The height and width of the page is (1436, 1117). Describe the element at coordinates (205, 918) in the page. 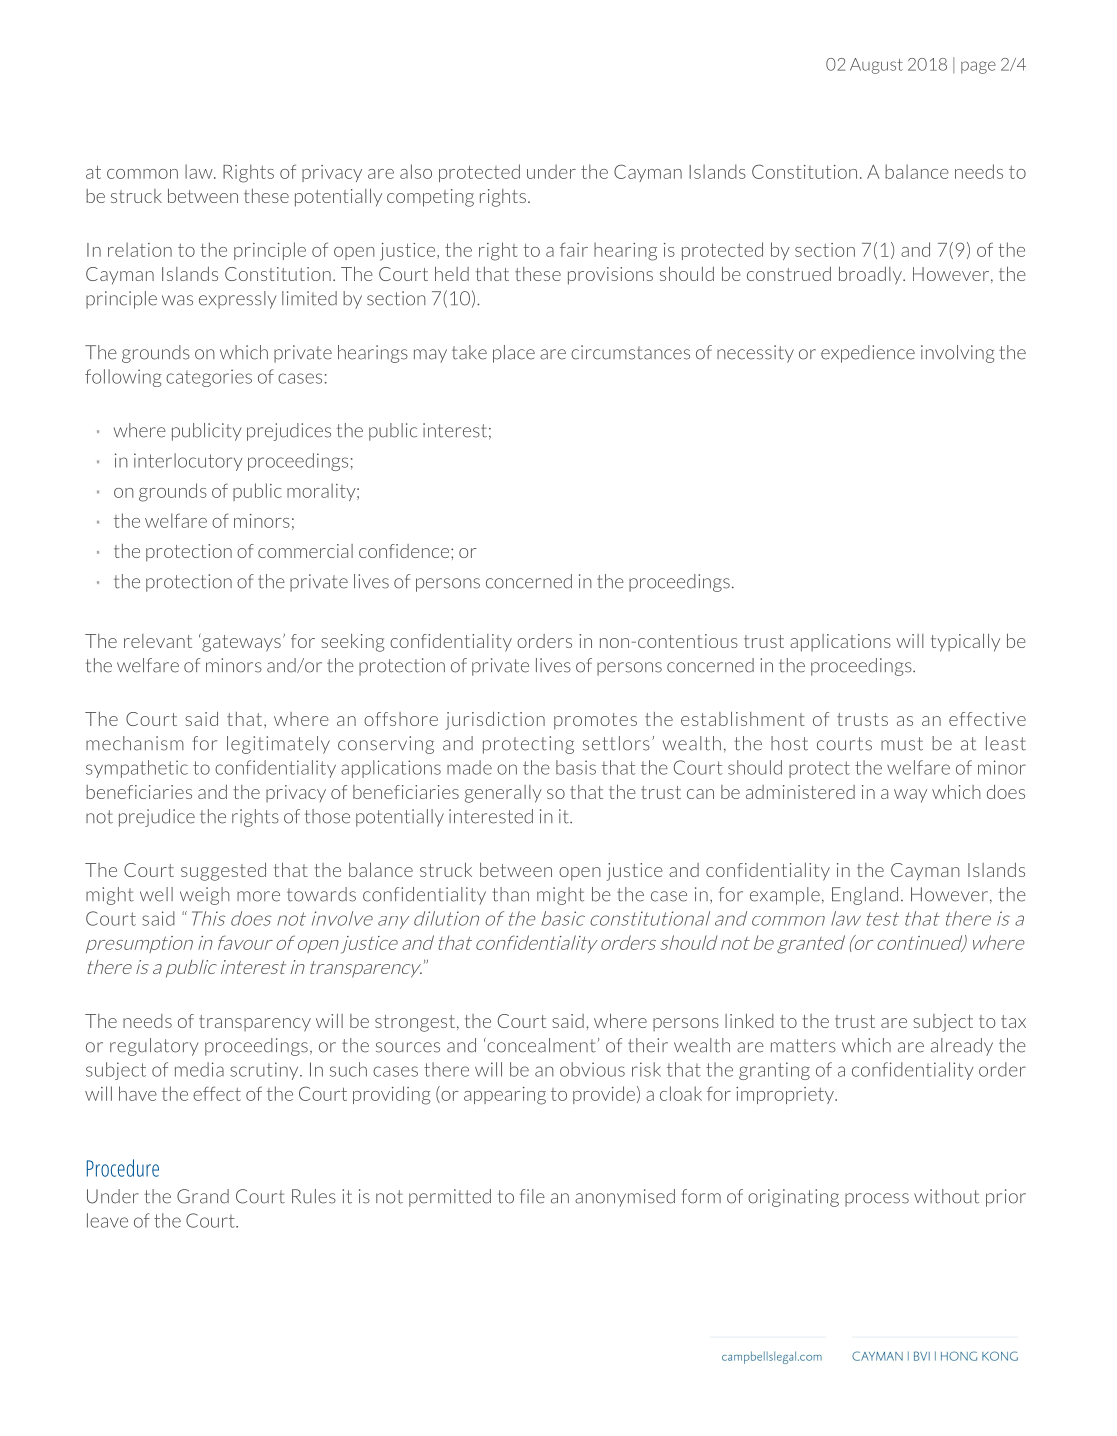

I see `This` at that location.
